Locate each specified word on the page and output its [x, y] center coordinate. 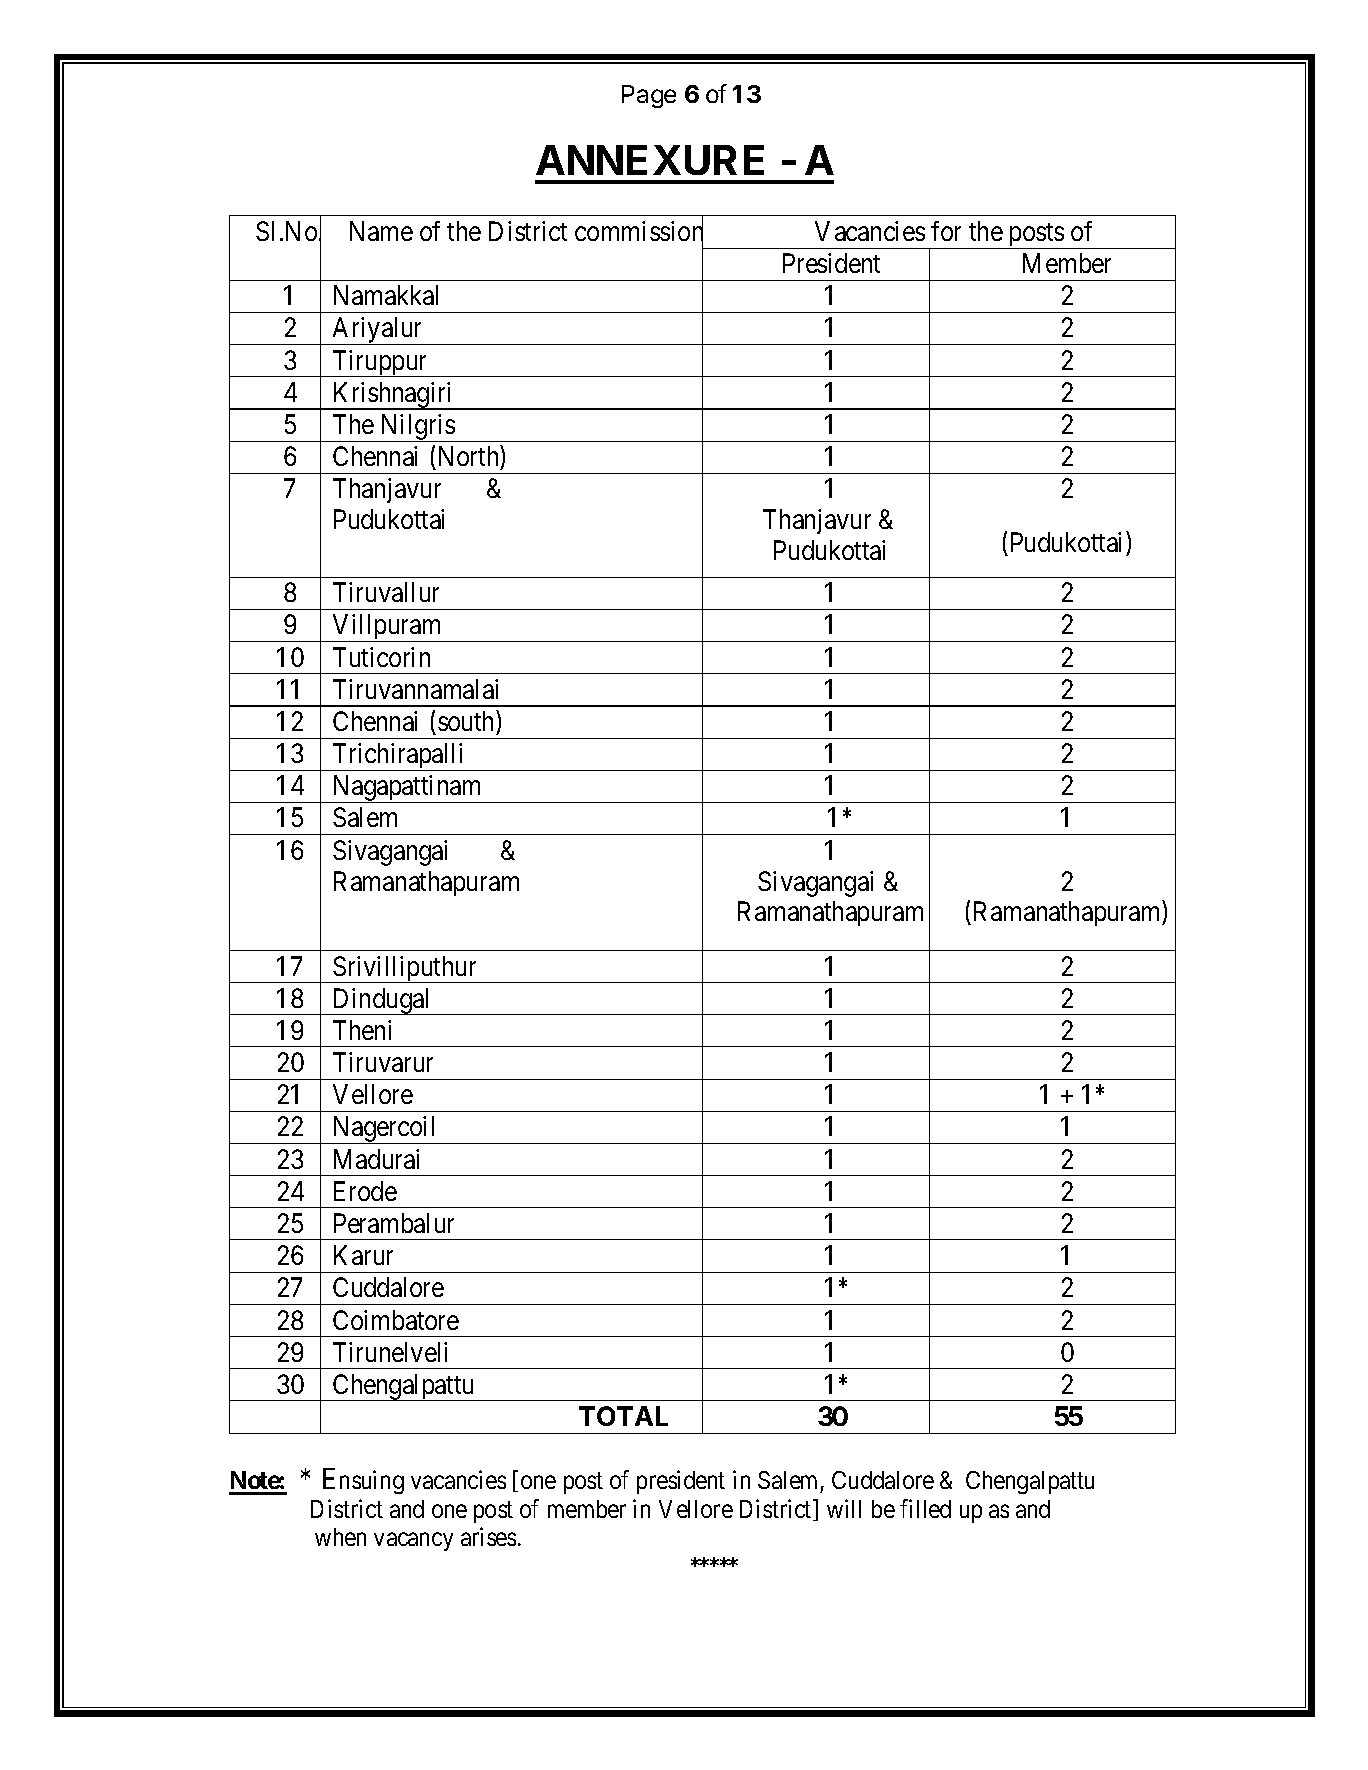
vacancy [413, 1542]
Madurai [376, 1159]
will [844, 1508]
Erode [365, 1191]
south [465, 721]
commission [639, 232]
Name [381, 231]
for [946, 231]
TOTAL [623, 1416]
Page [649, 96]
